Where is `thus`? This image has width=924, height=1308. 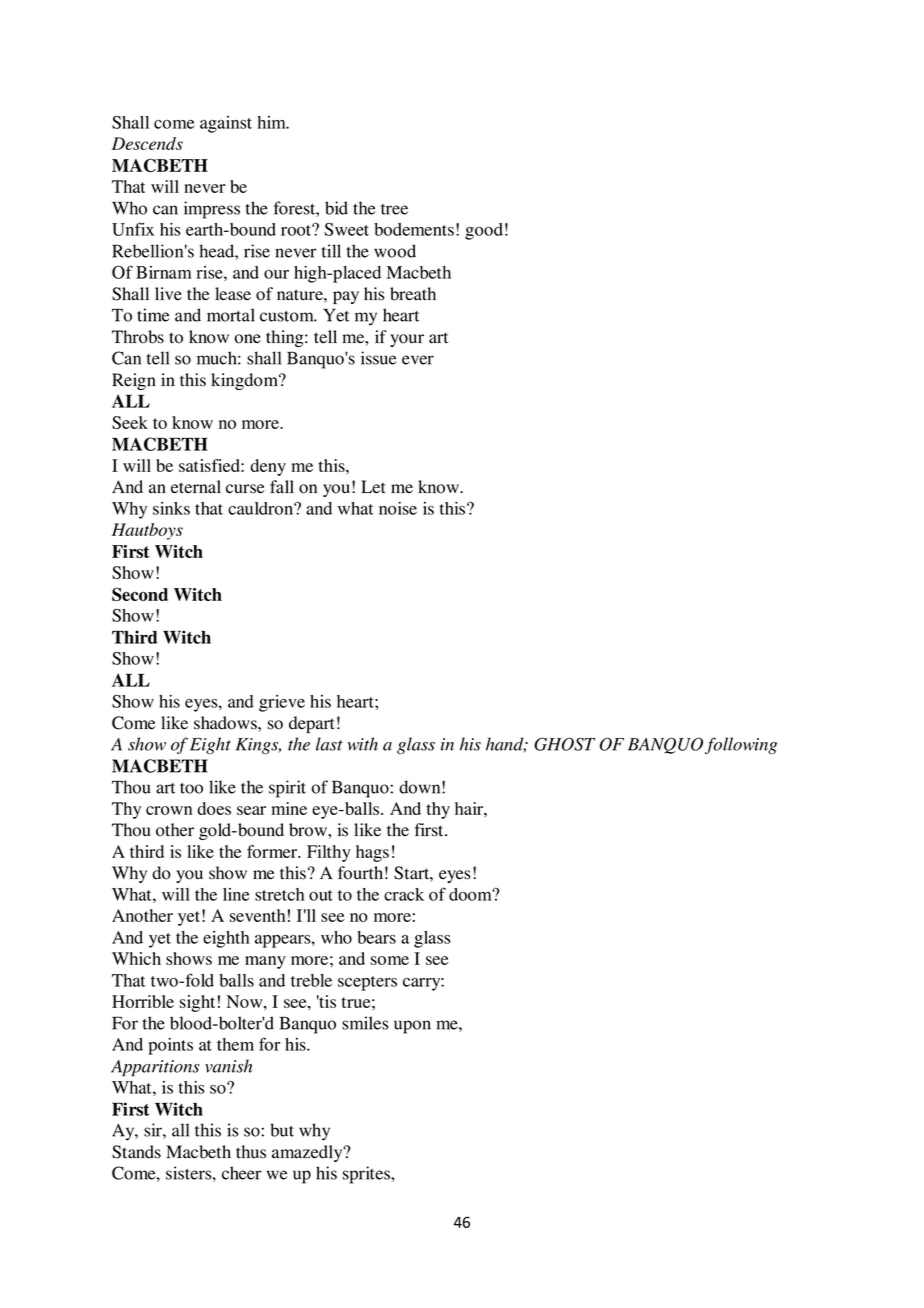 thus is located at coordinates (251, 1152).
